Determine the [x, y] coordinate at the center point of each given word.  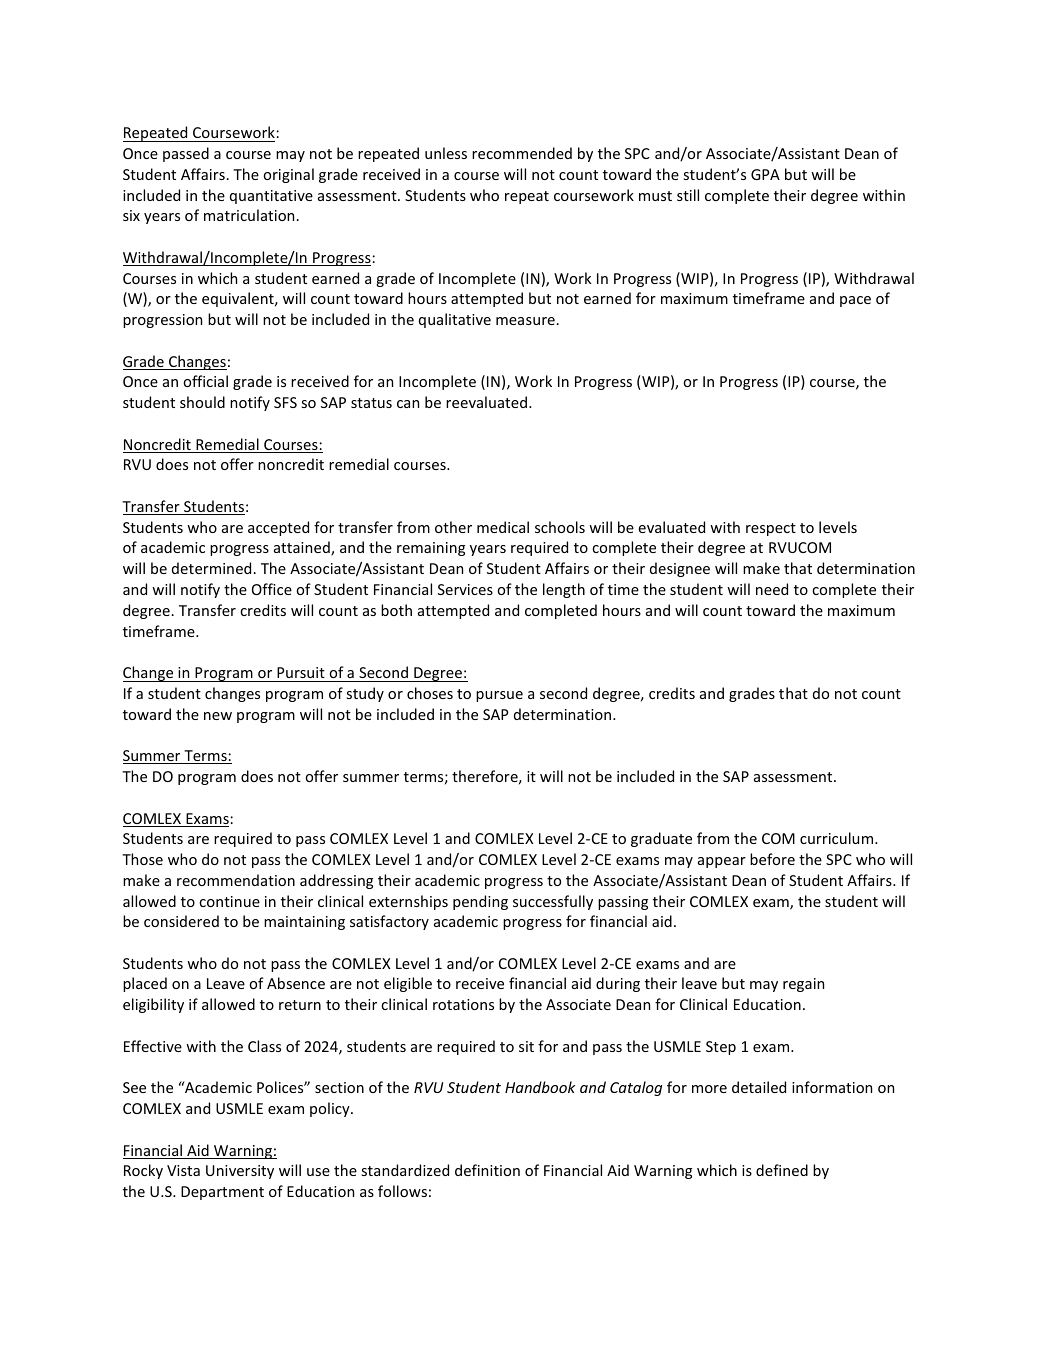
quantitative [271, 197]
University [240, 1172]
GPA [765, 174]
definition [487, 1170]
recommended [522, 153]
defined [782, 1170]
